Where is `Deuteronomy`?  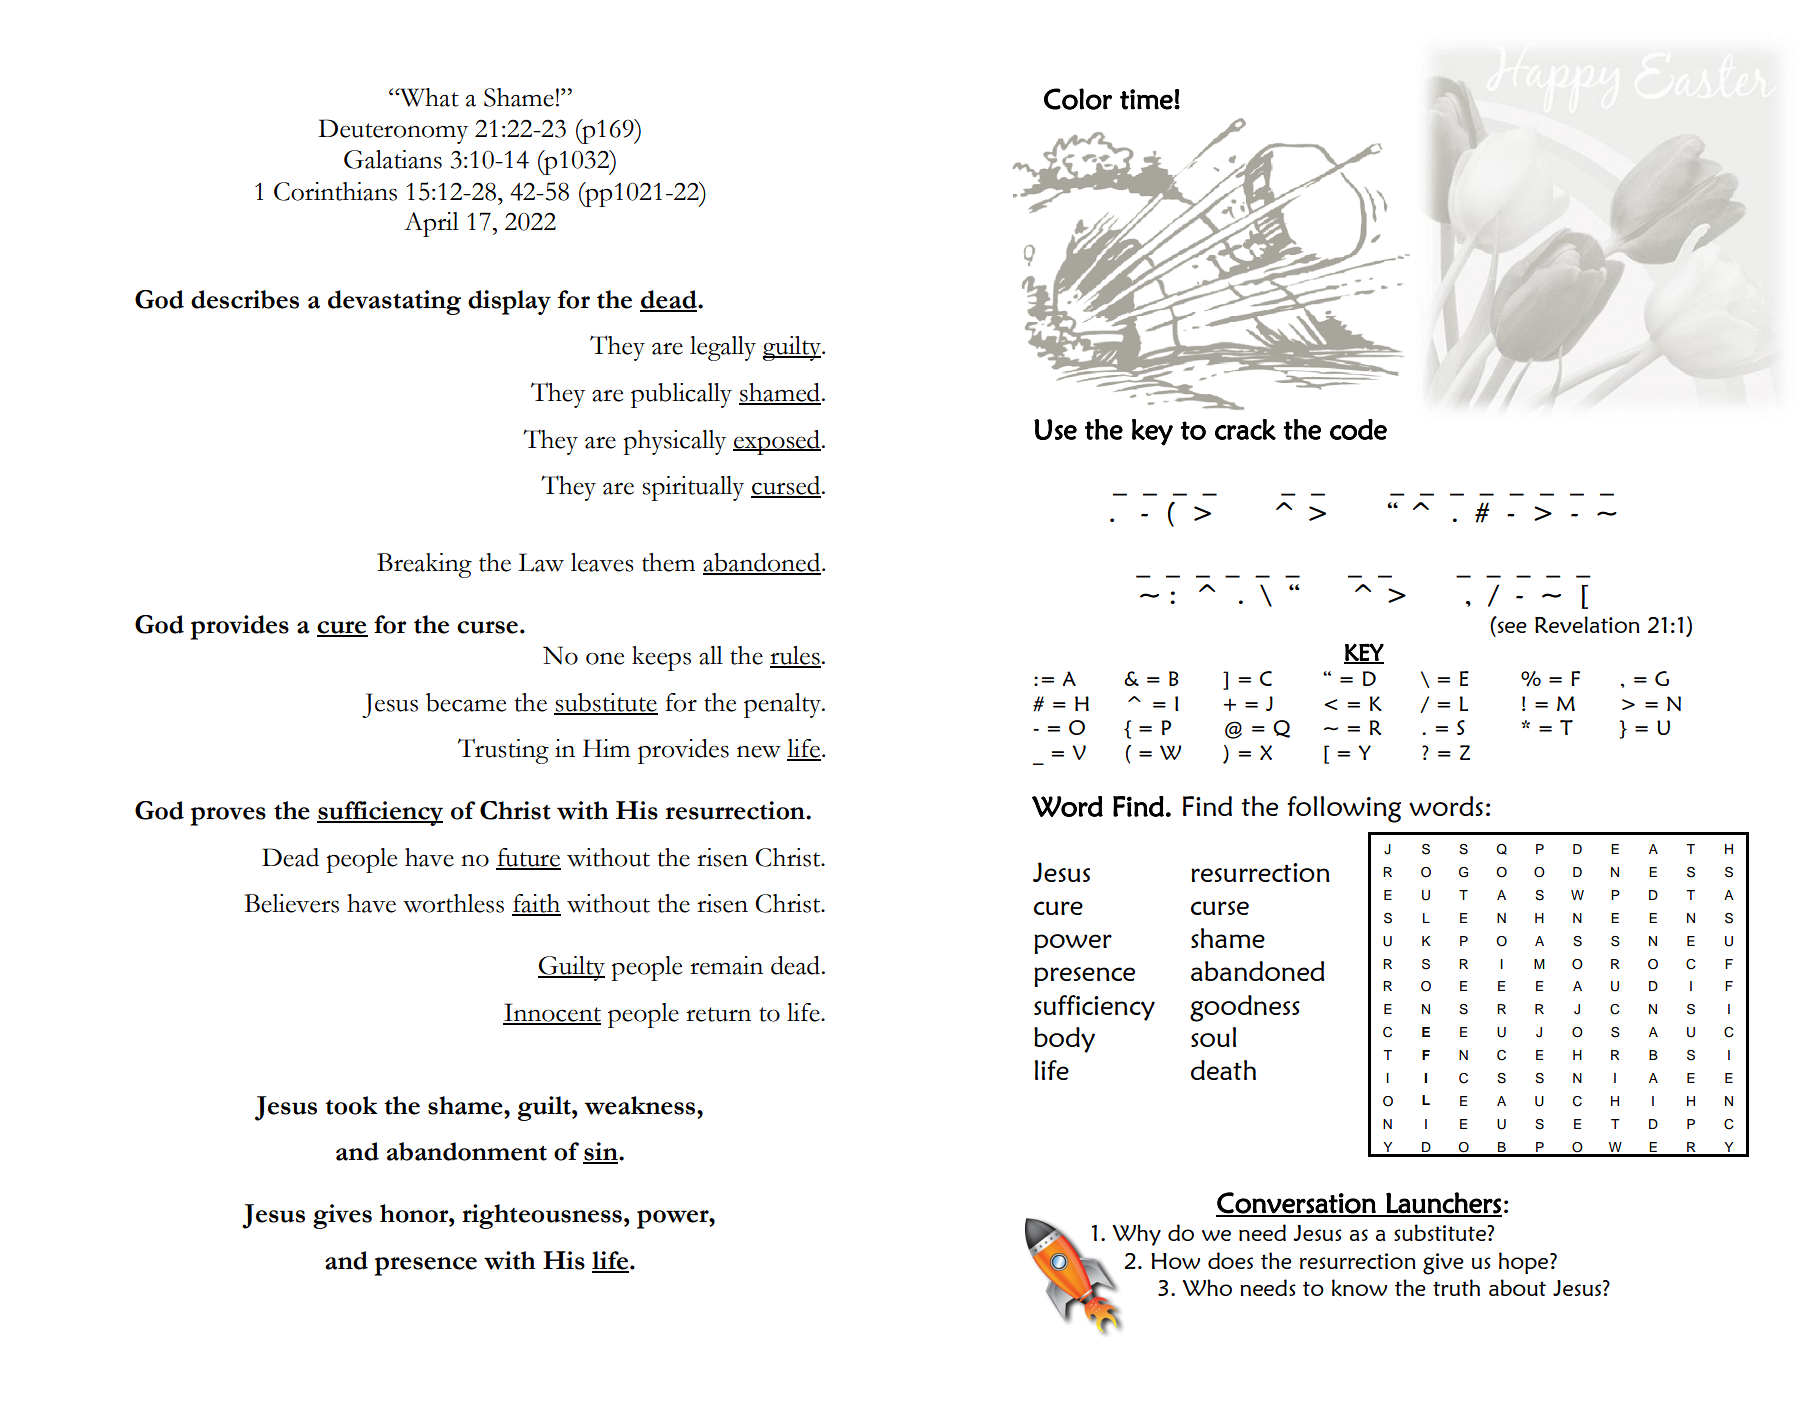 Deuteronomy is located at coordinates (393, 131).
